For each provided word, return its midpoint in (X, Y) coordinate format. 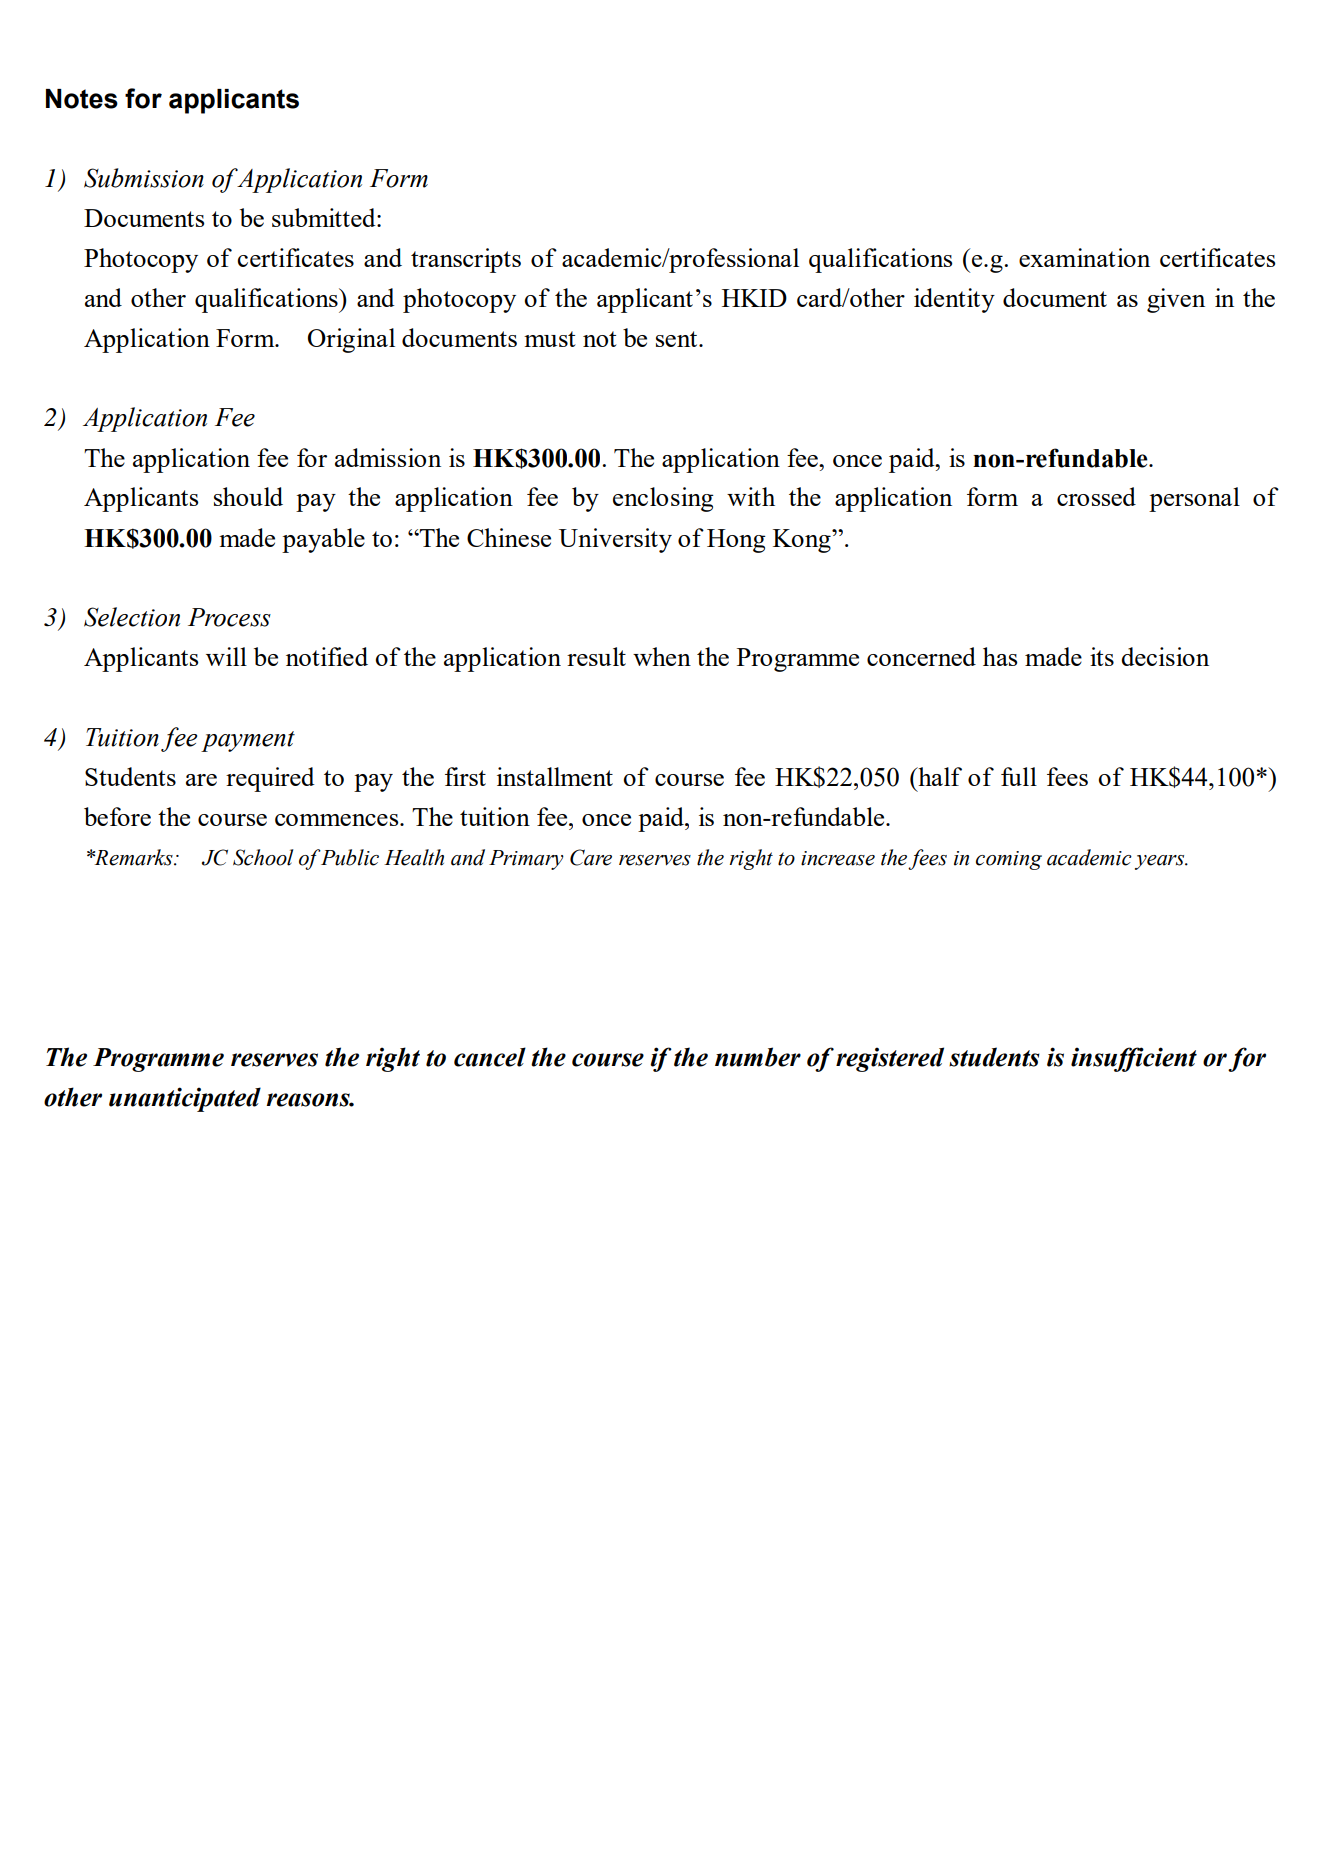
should (248, 496)
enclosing (663, 499)
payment (248, 741)
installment (555, 776)
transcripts (466, 260)
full (1019, 776)
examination (1084, 257)
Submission (144, 178)
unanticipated (185, 1099)
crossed (1096, 496)
